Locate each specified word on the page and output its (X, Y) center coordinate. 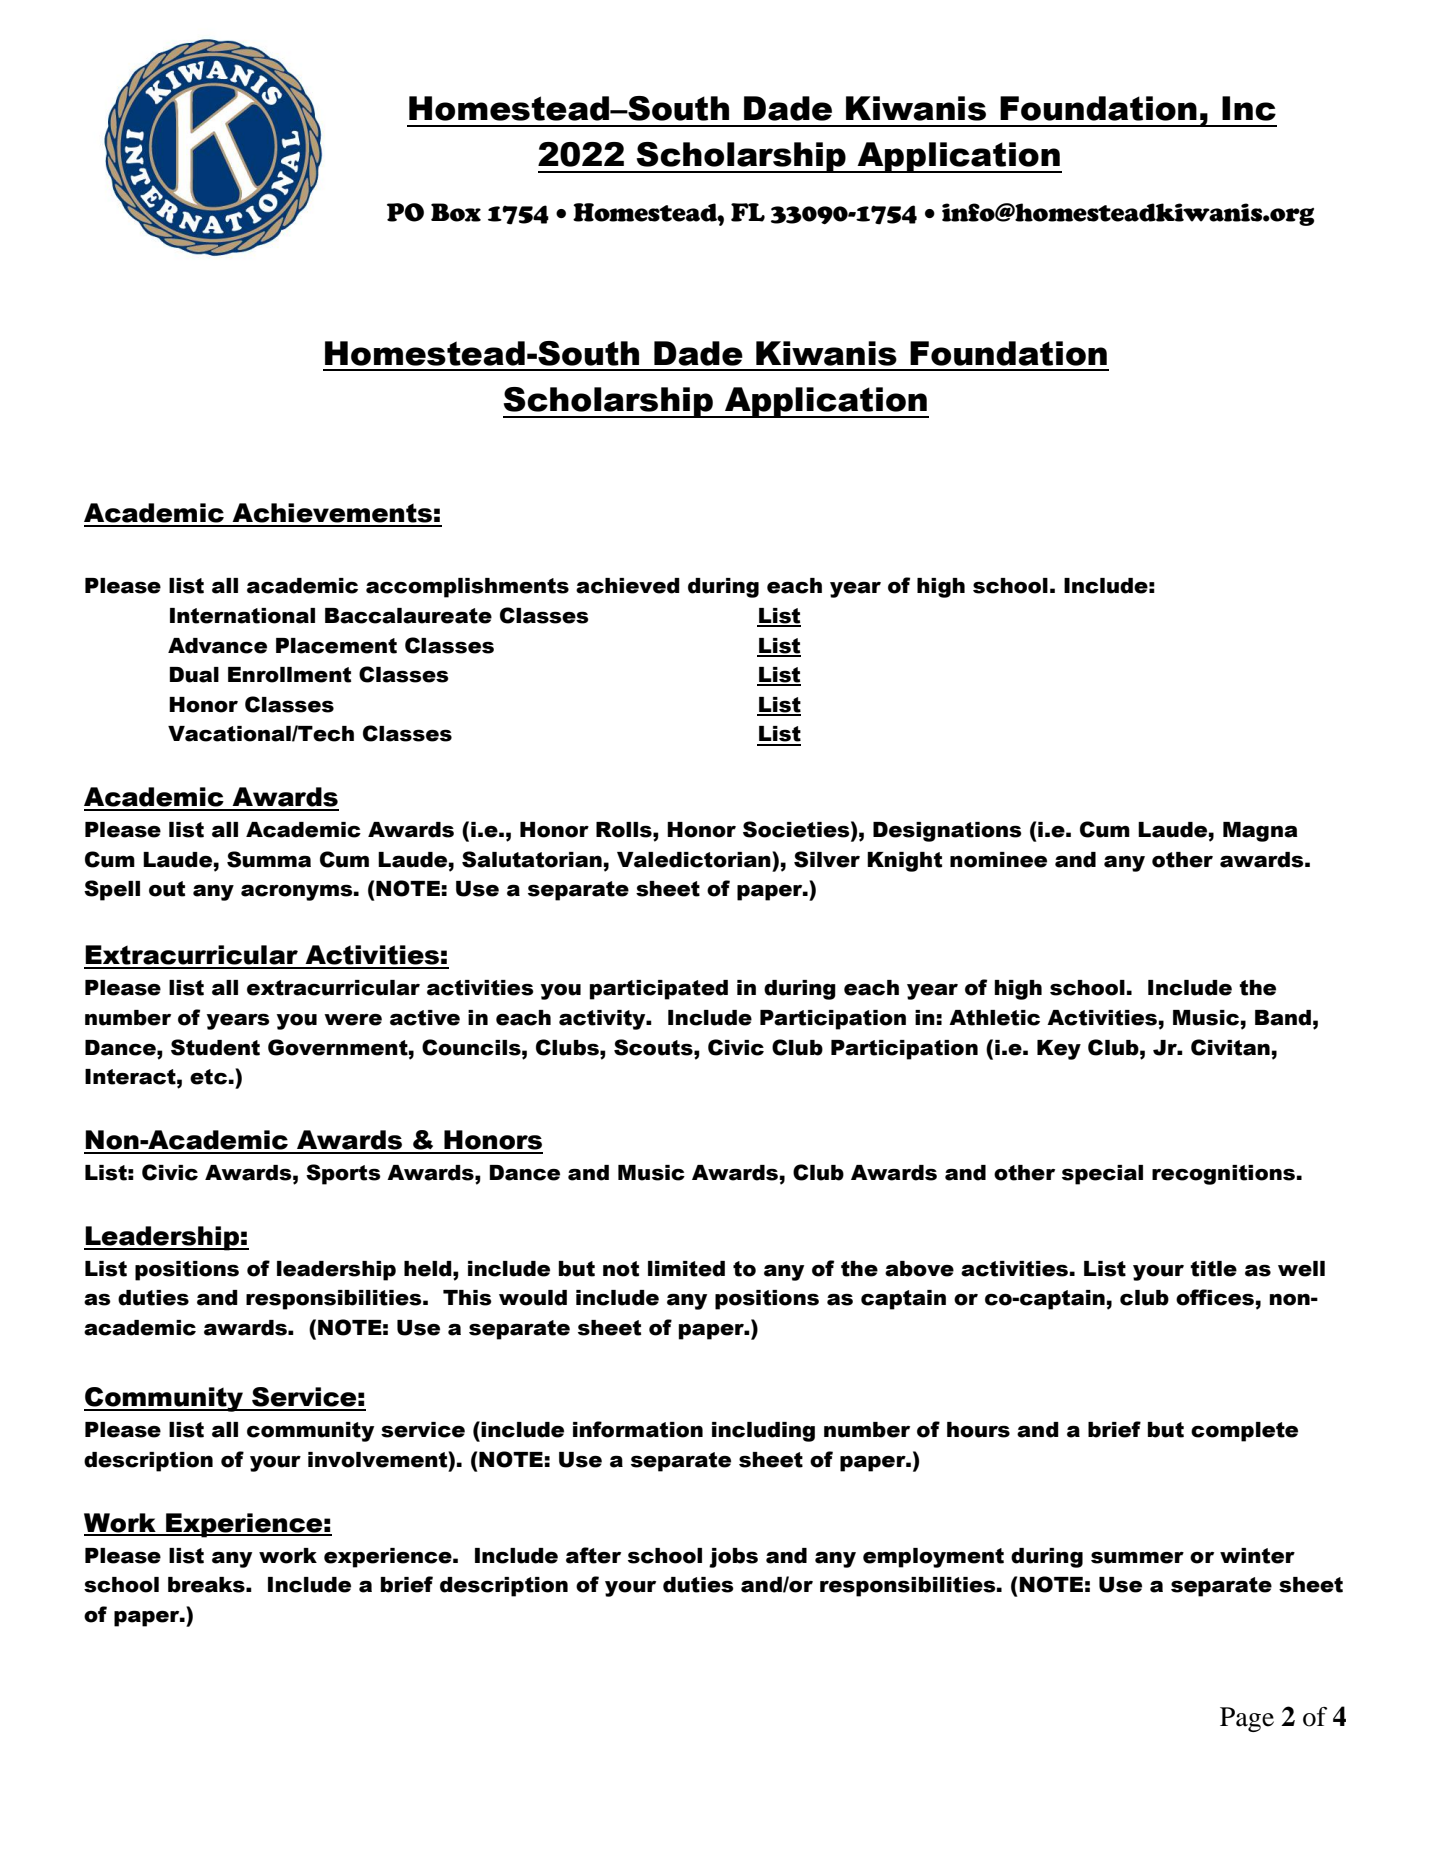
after (593, 1555)
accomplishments (467, 588)
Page (1247, 1719)
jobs (733, 1558)
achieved (628, 586)
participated (659, 990)
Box (456, 212)
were (353, 1020)
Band (1283, 1018)
